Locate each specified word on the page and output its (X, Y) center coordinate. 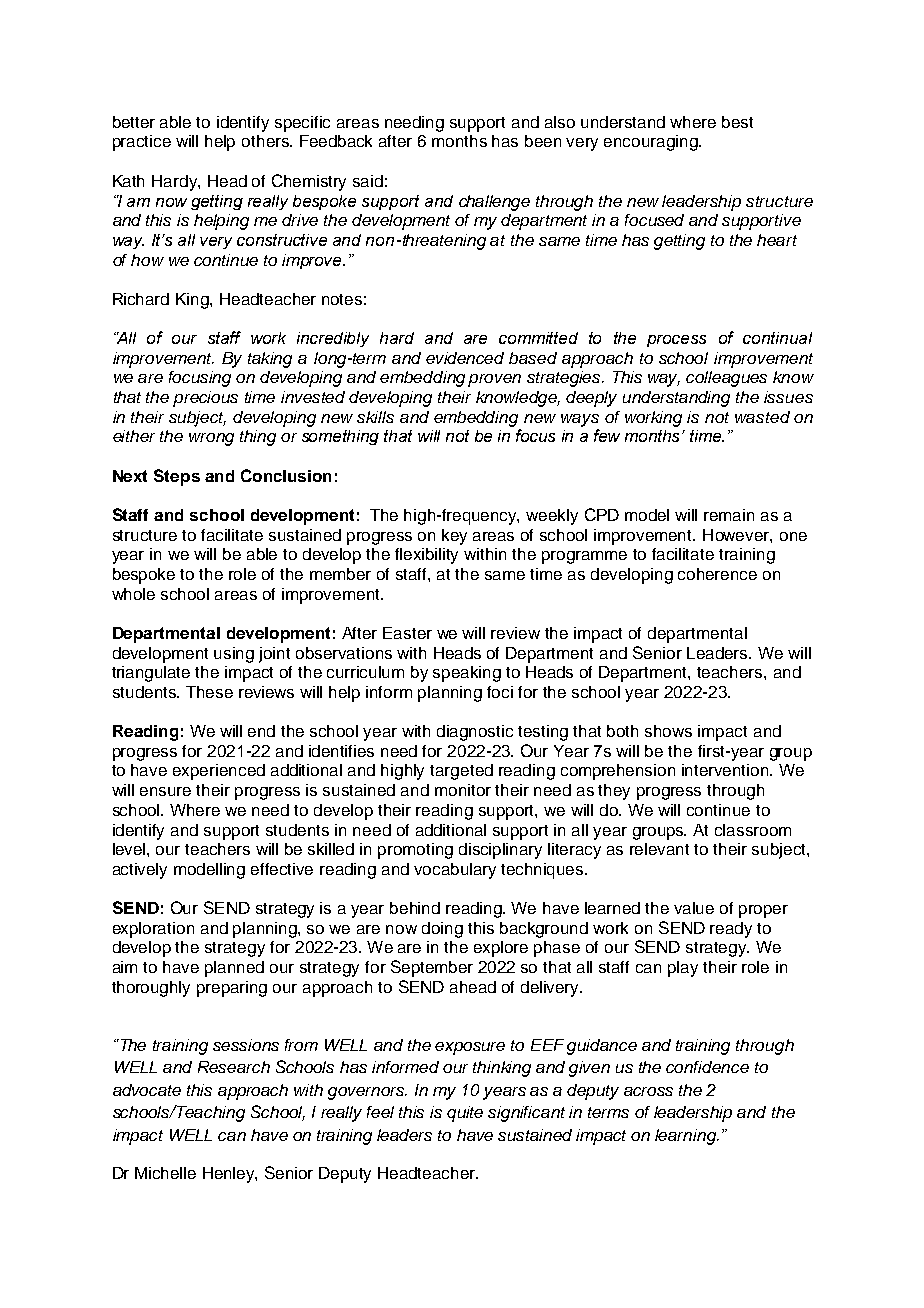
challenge (494, 203)
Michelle (165, 1173)
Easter (407, 633)
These (209, 692)
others (266, 141)
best (737, 122)
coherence (717, 574)
